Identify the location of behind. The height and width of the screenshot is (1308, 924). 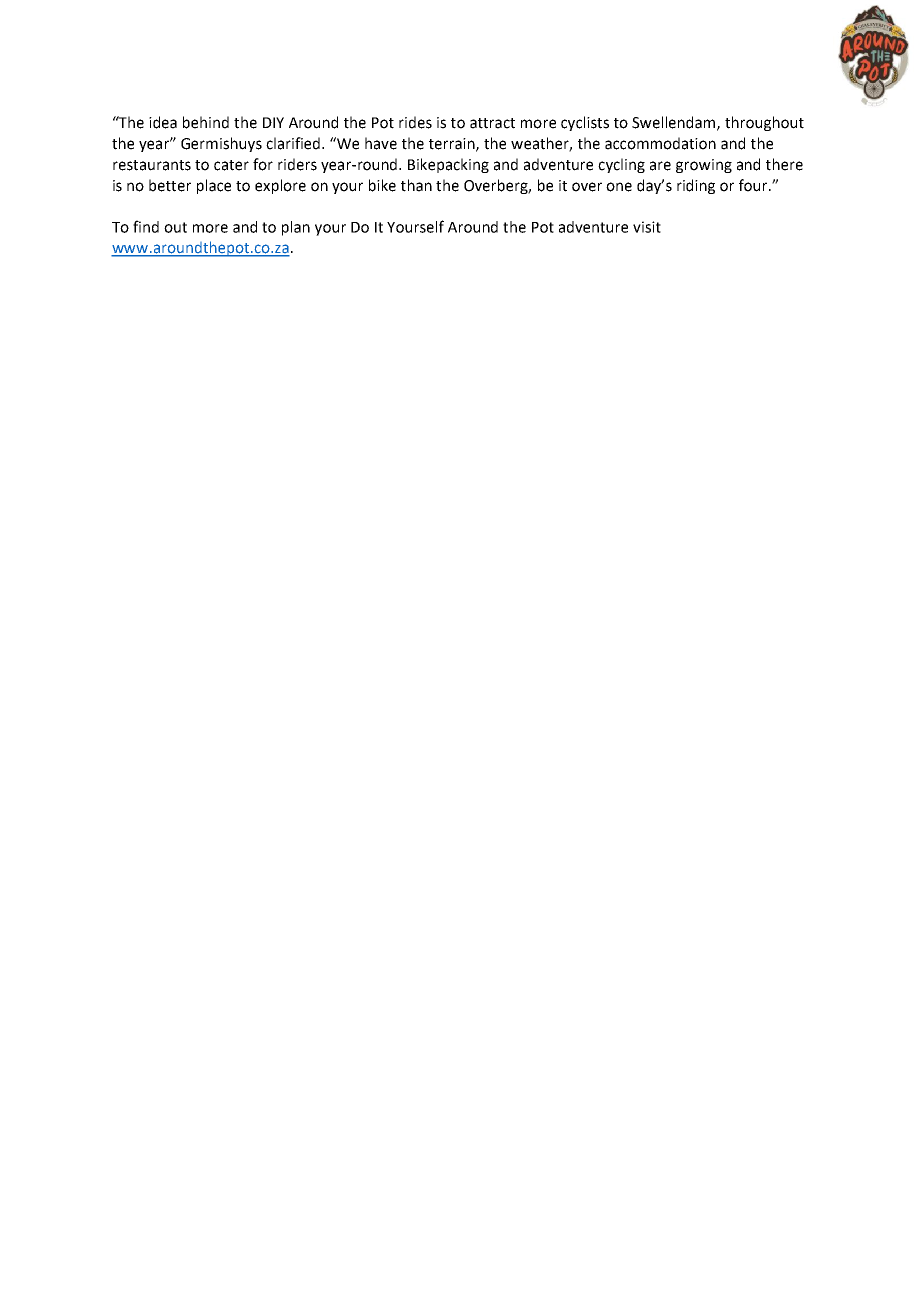
(206, 122).
